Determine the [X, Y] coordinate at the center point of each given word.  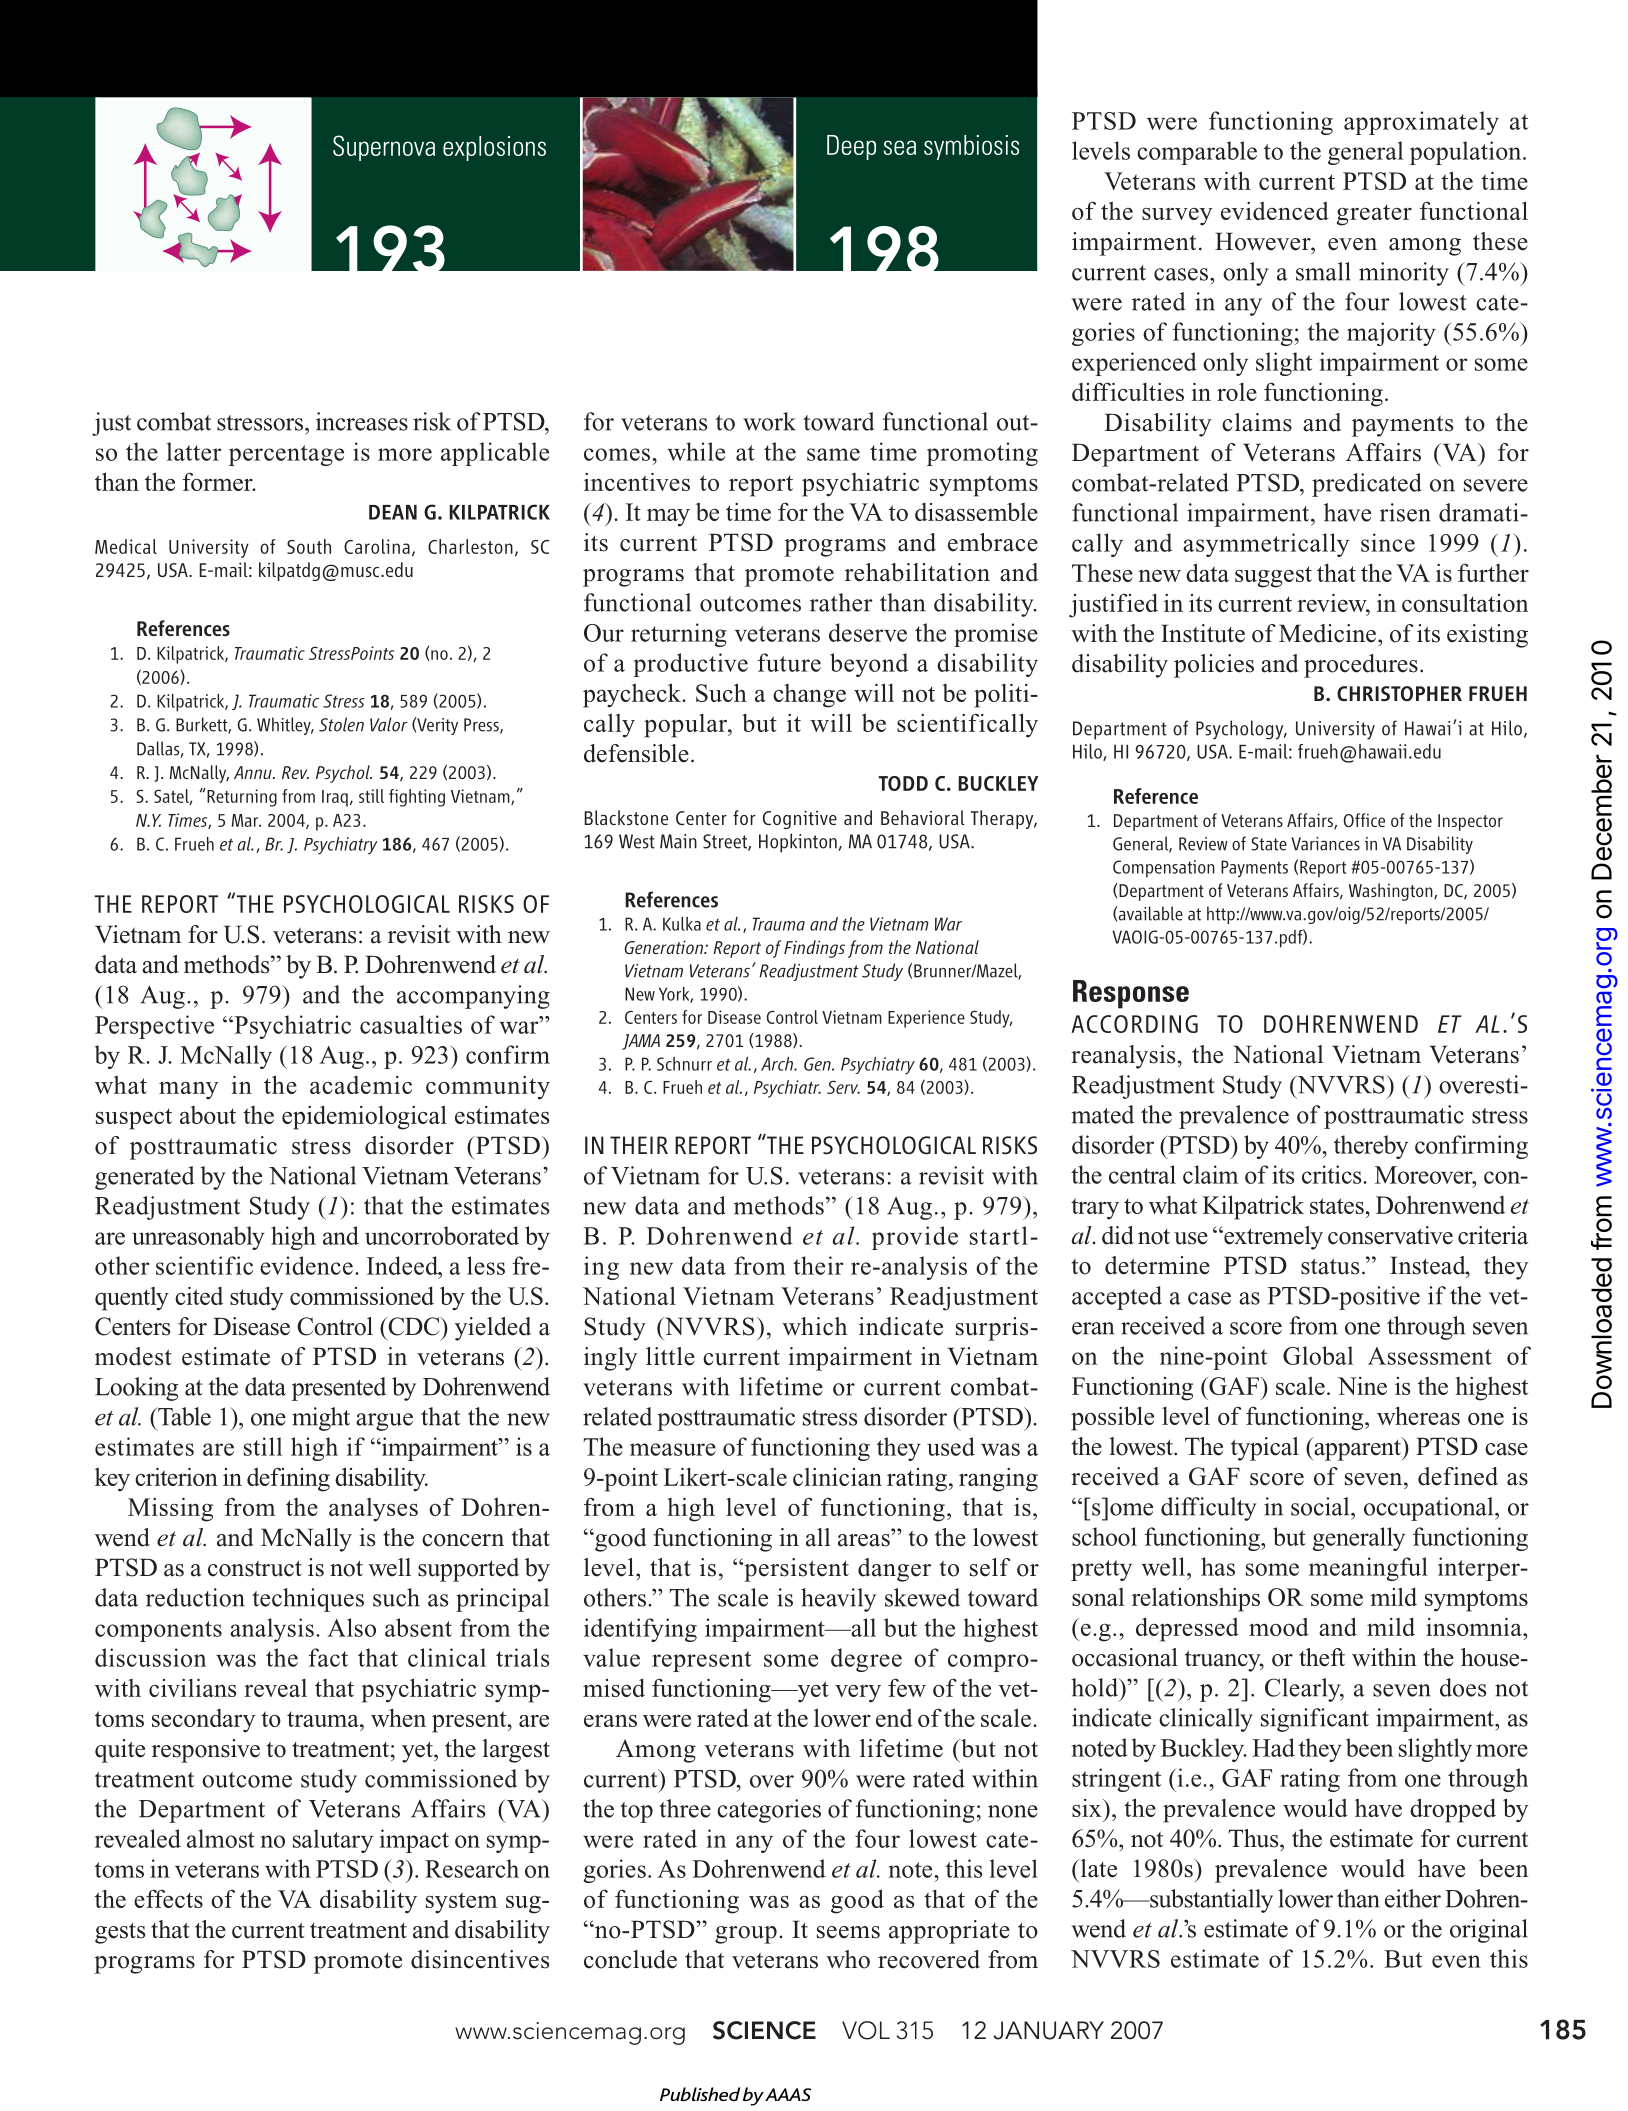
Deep [851, 147]
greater [1374, 215]
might [321, 1419]
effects [168, 1898]
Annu [254, 772]
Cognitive [800, 819]
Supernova [384, 148]
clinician [837, 1477]
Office [1364, 820]
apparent [1357, 1449]
